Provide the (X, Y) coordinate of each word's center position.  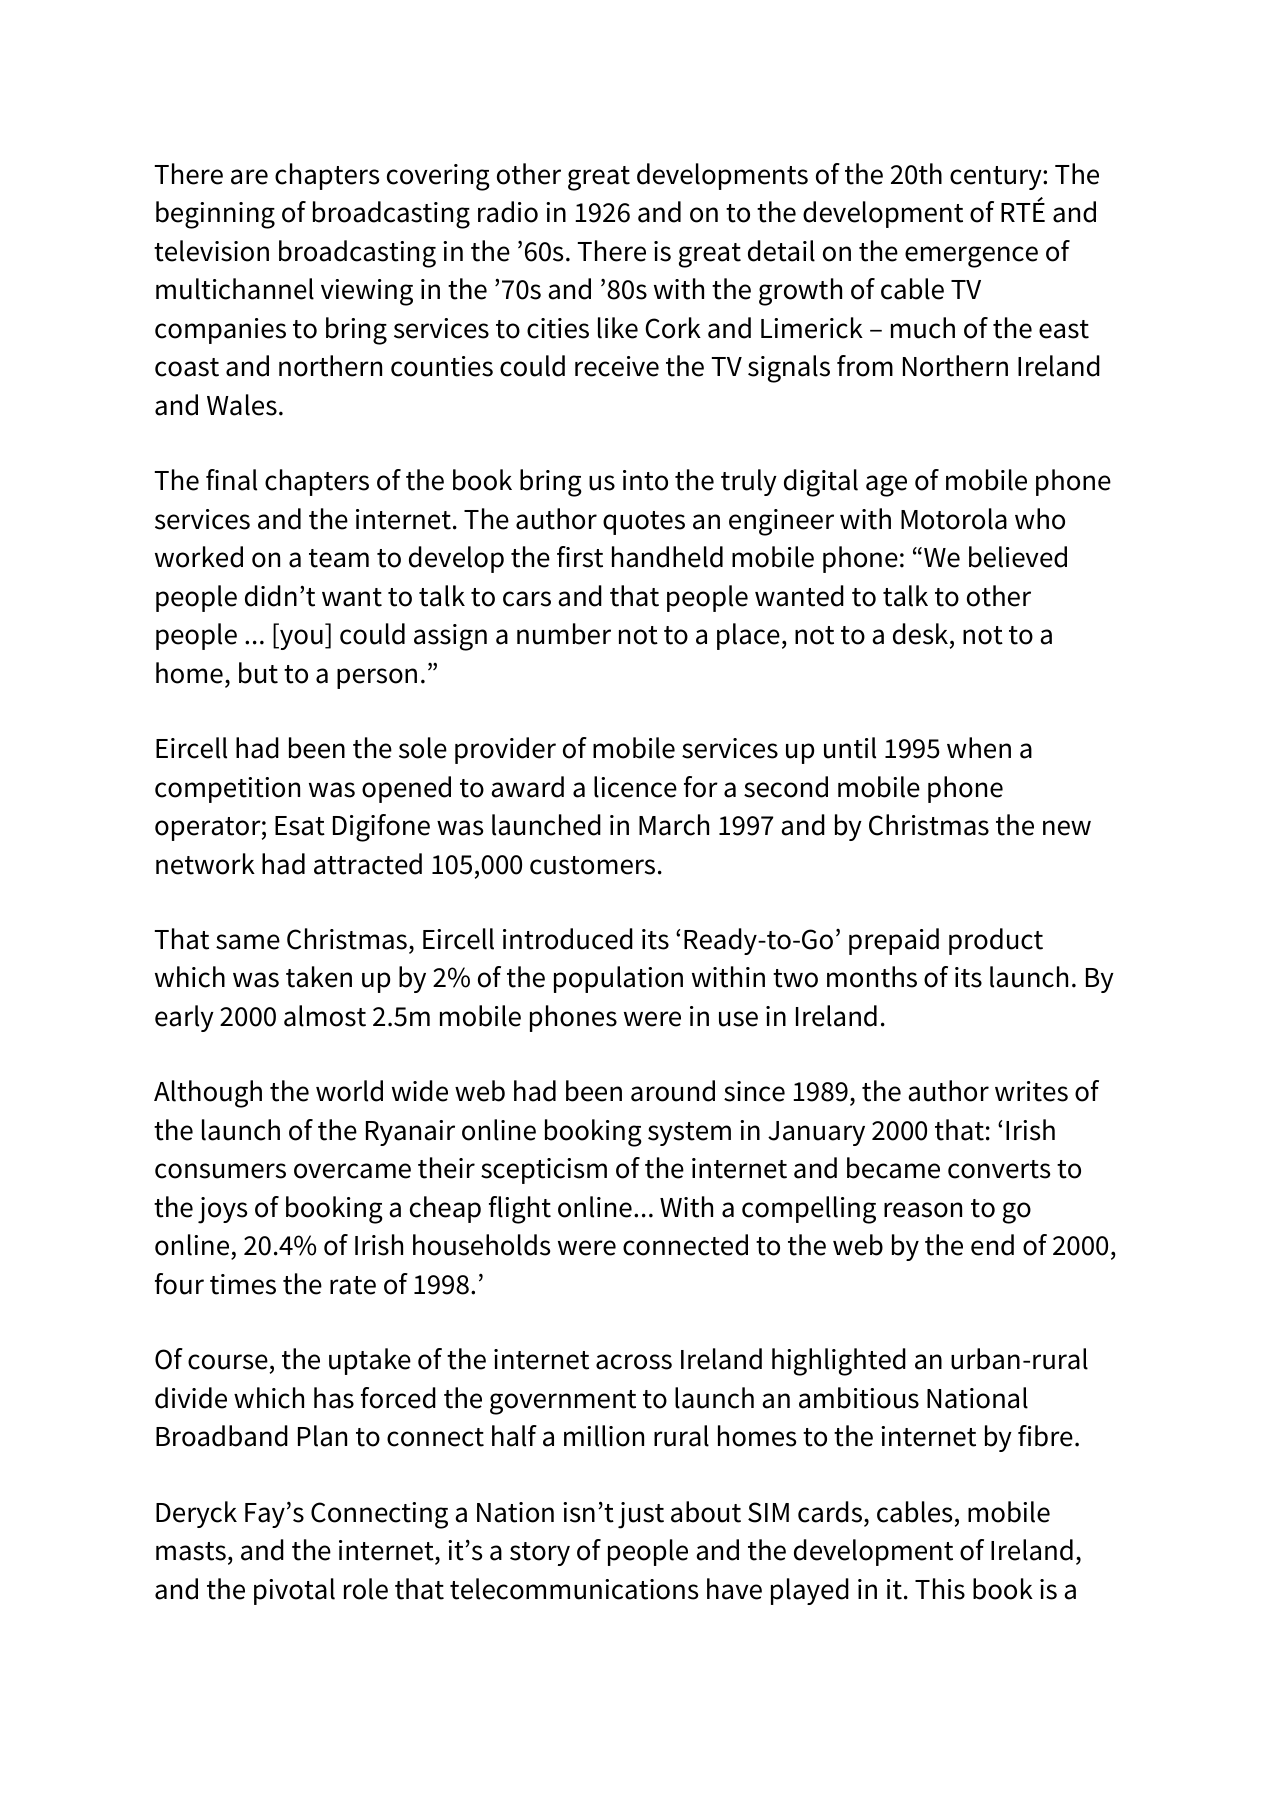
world (349, 1091)
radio (508, 212)
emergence (971, 257)
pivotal (294, 1591)
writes (1031, 1091)
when (979, 748)
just (641, 1515)
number (564, 634)
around (673, 1091)
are (249, 177)
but (258, 673)
